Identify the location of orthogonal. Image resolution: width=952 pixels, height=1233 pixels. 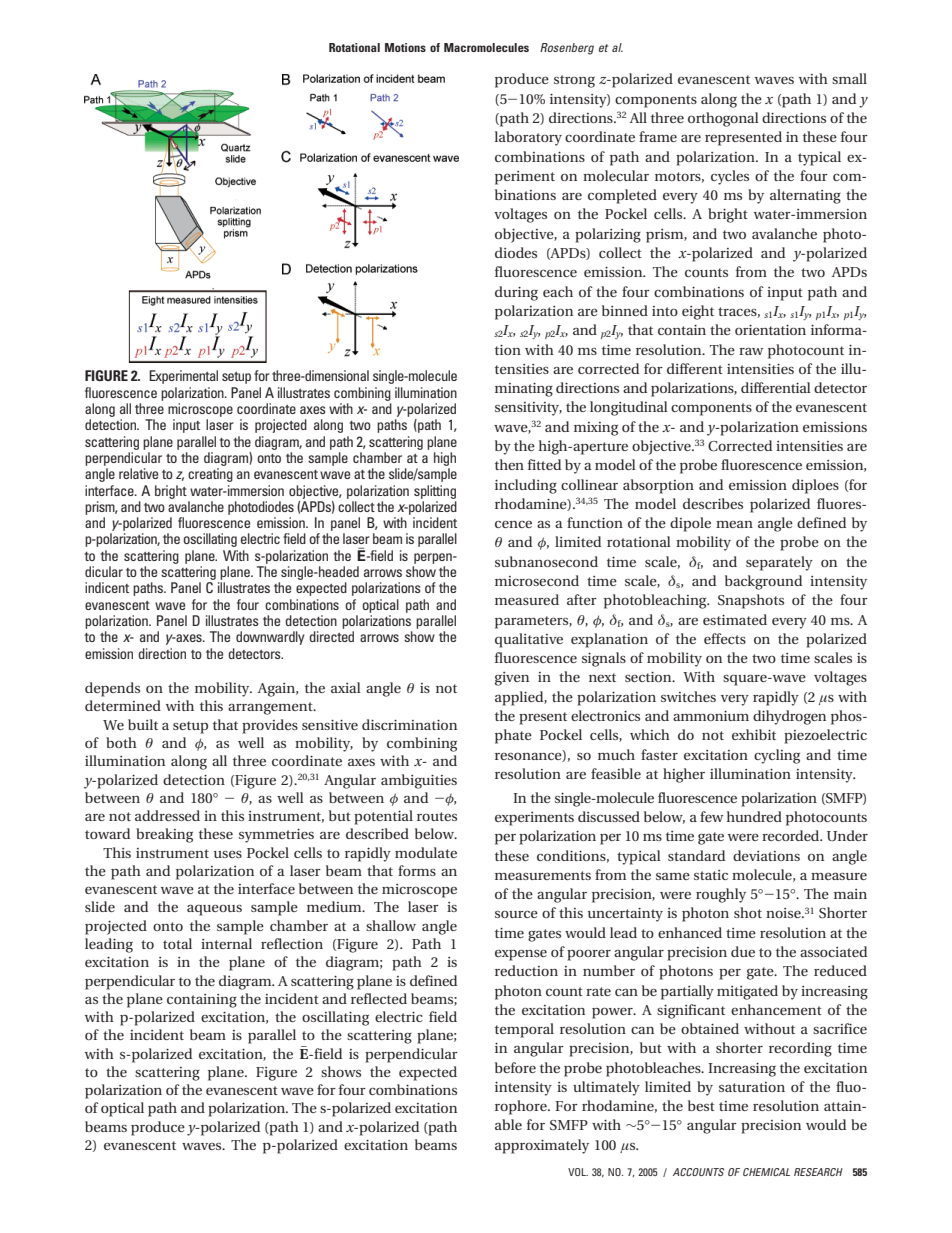
(723, 119).
